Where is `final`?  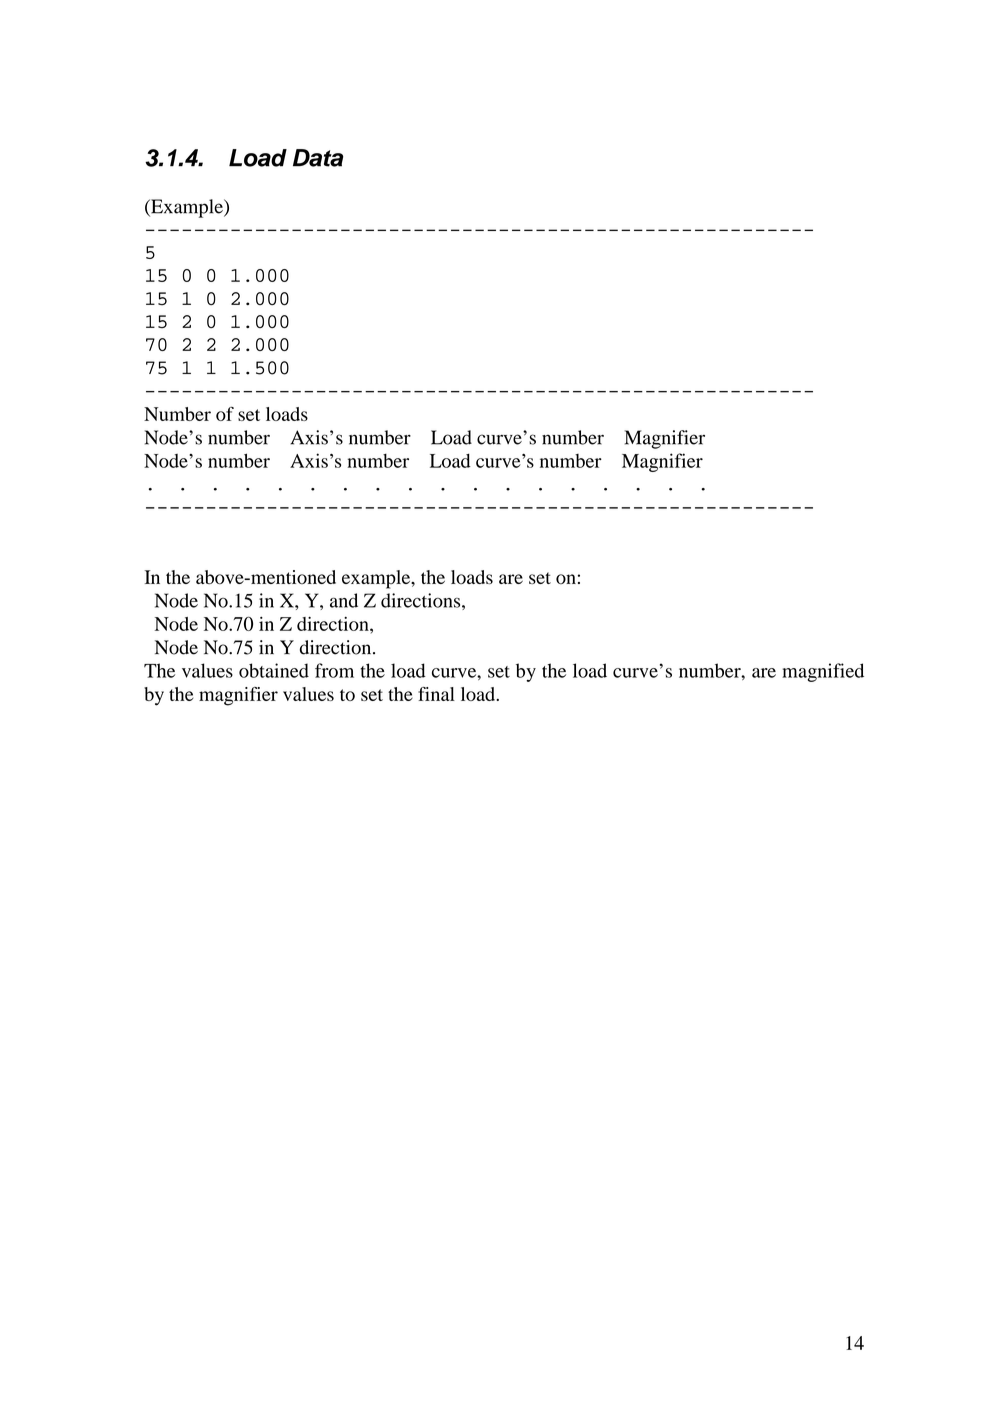
final is located at coordinates (436, 694).
